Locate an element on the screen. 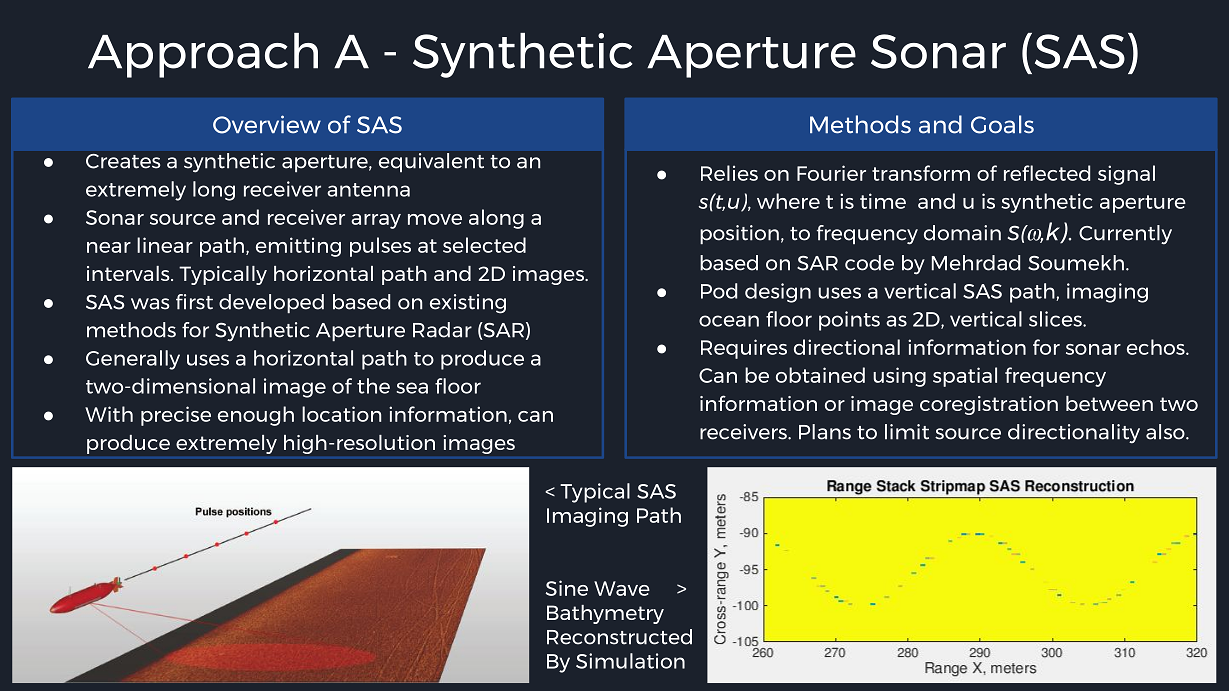  Approach is located at coordinates (203, 55).
